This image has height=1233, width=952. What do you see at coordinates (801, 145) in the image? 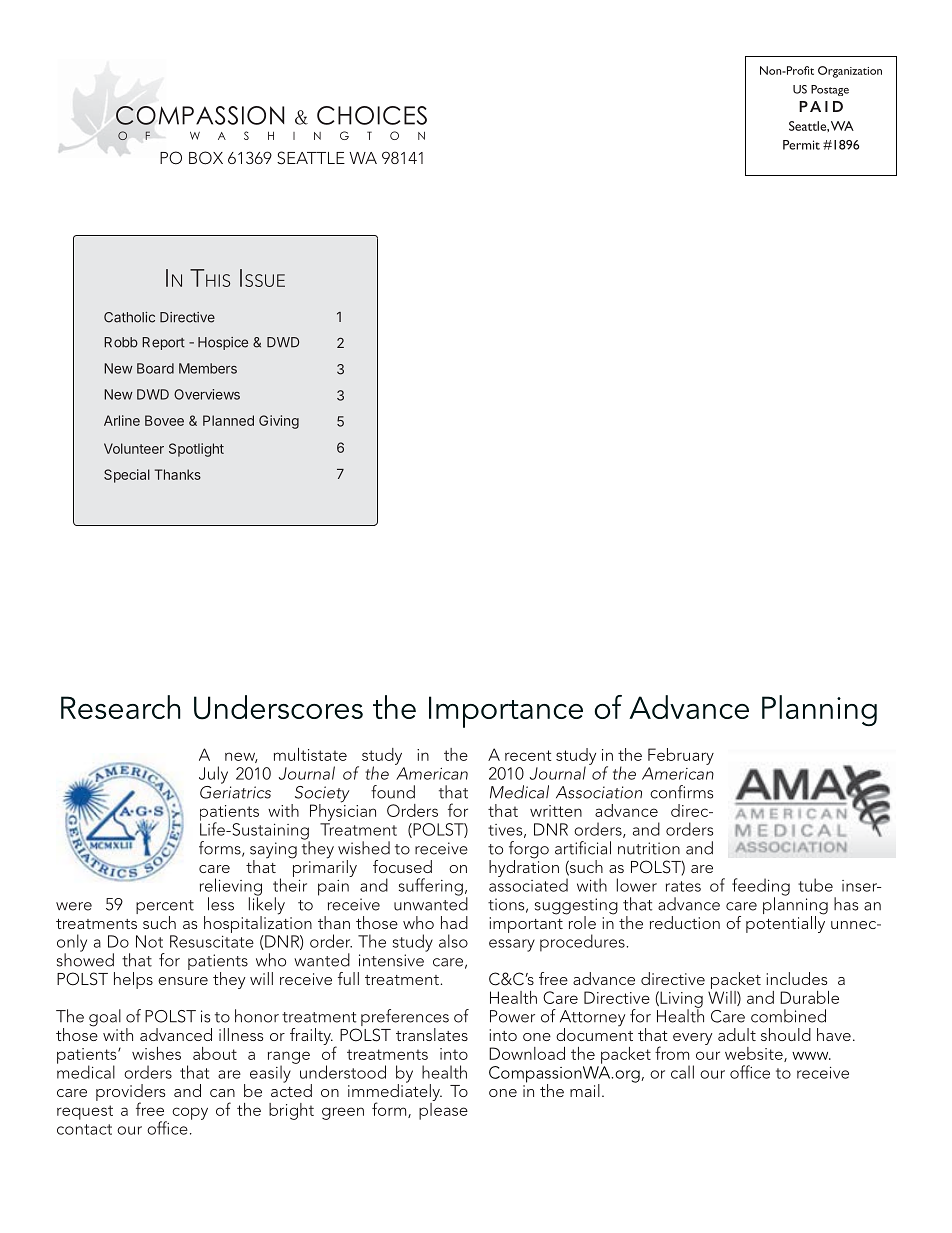
I see `Permit` at bounding box center [801, 145].
